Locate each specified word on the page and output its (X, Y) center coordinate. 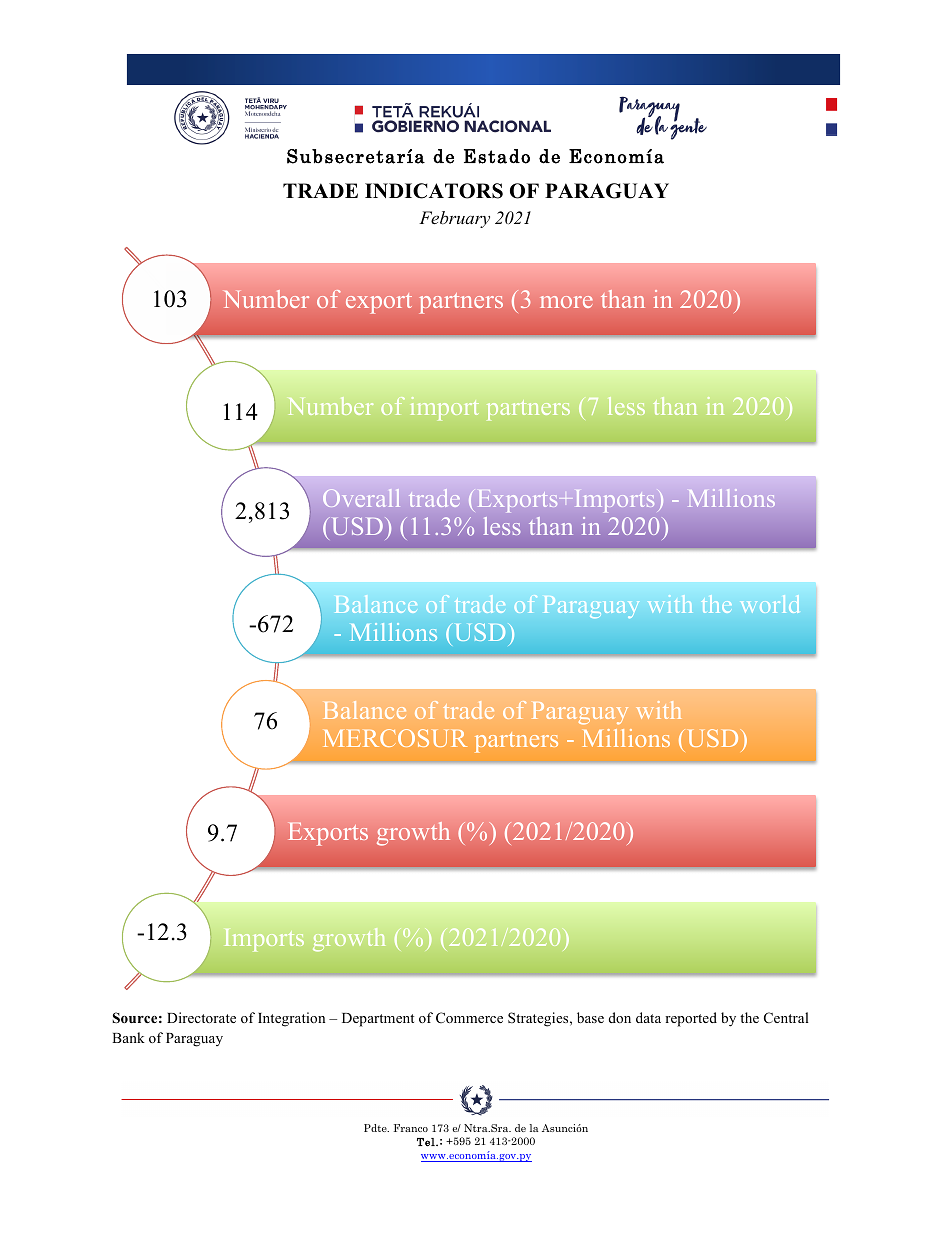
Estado (497, 156)
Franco (411, 1128)
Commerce (469, 1017)
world (770, 604)
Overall (361, 498)
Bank (128, 1037)
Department (378, 1020)
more (566, 302)
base (590, 1017)
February (454, 219)
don (620, 1017)
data (648, 1017)
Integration (291, 1019)
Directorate (201, 1017)
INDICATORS (434, 191)
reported (691, 1019)
